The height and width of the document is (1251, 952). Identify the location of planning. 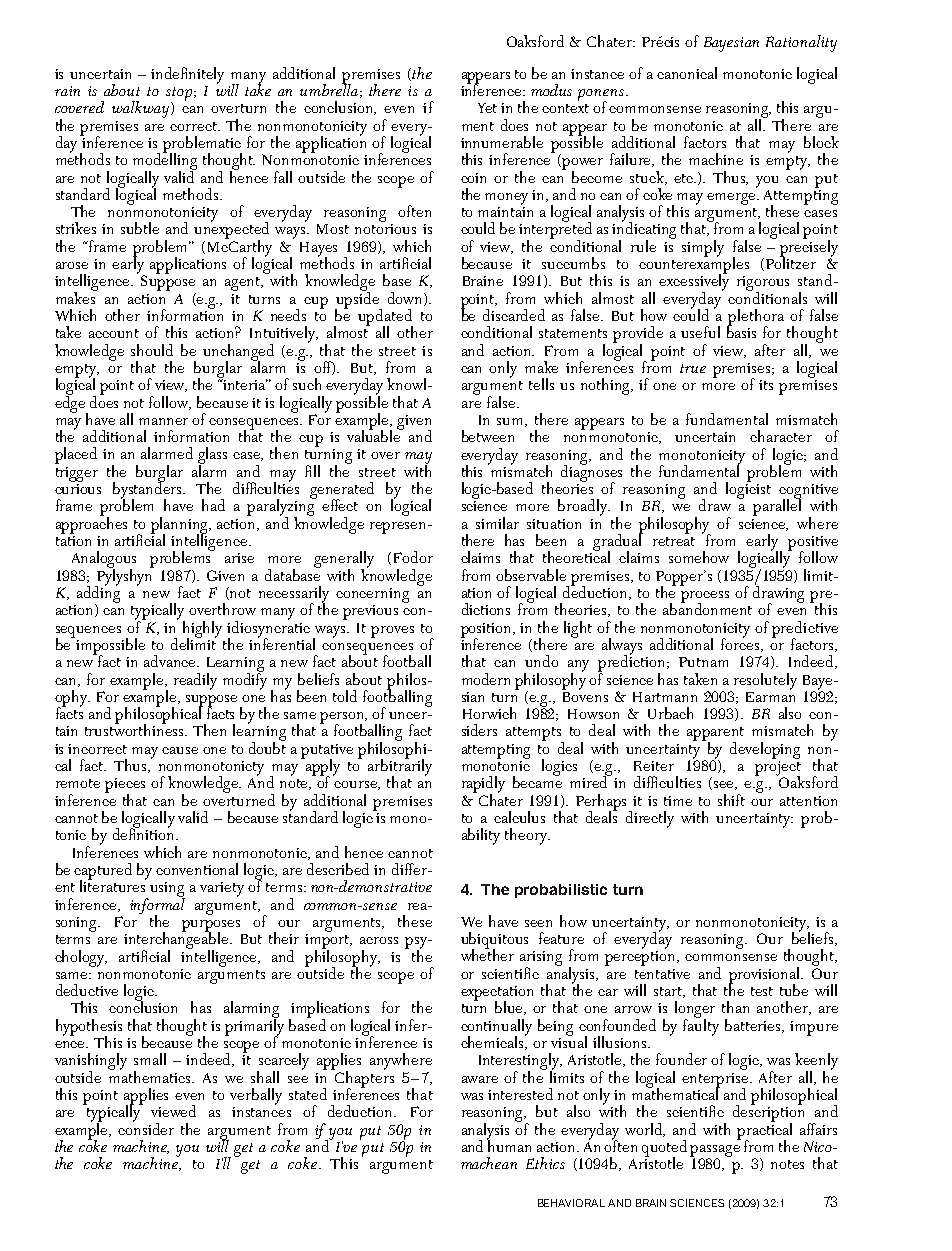
(181, 526).
